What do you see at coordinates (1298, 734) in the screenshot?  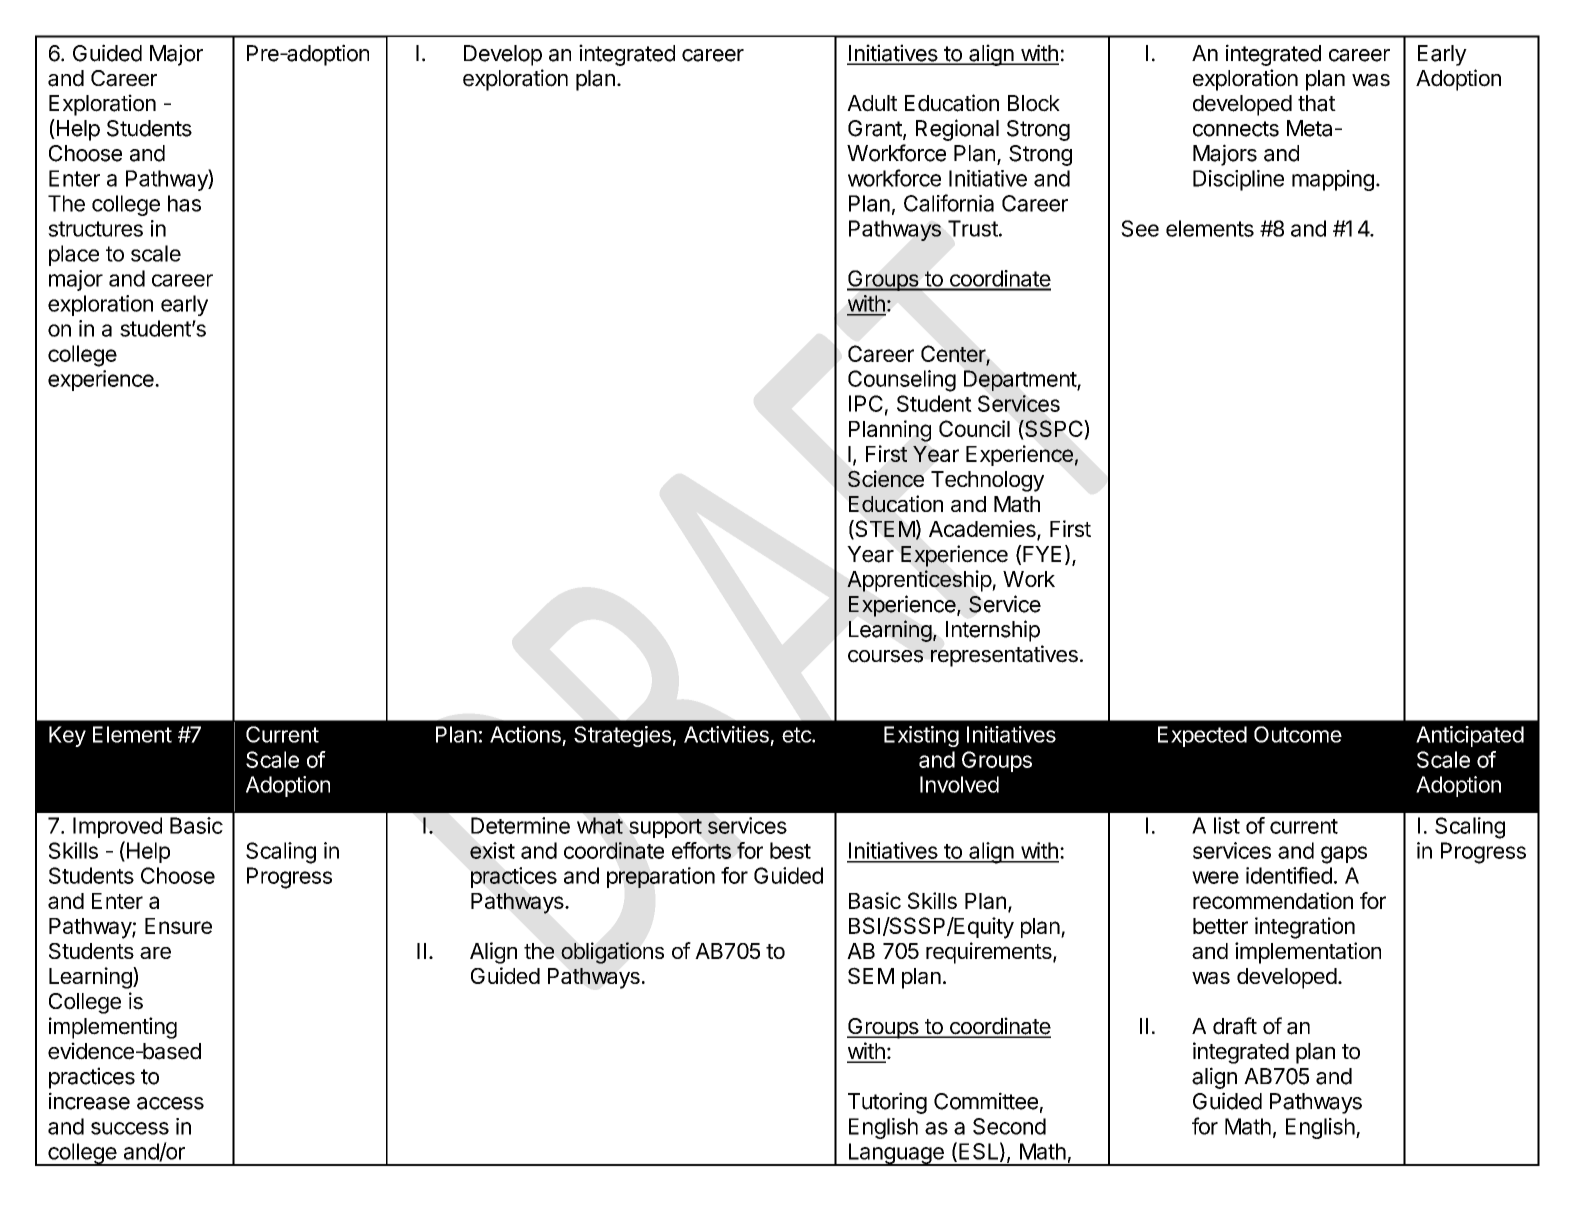 I see `Outcome` at bounding box center [1298, 734].
